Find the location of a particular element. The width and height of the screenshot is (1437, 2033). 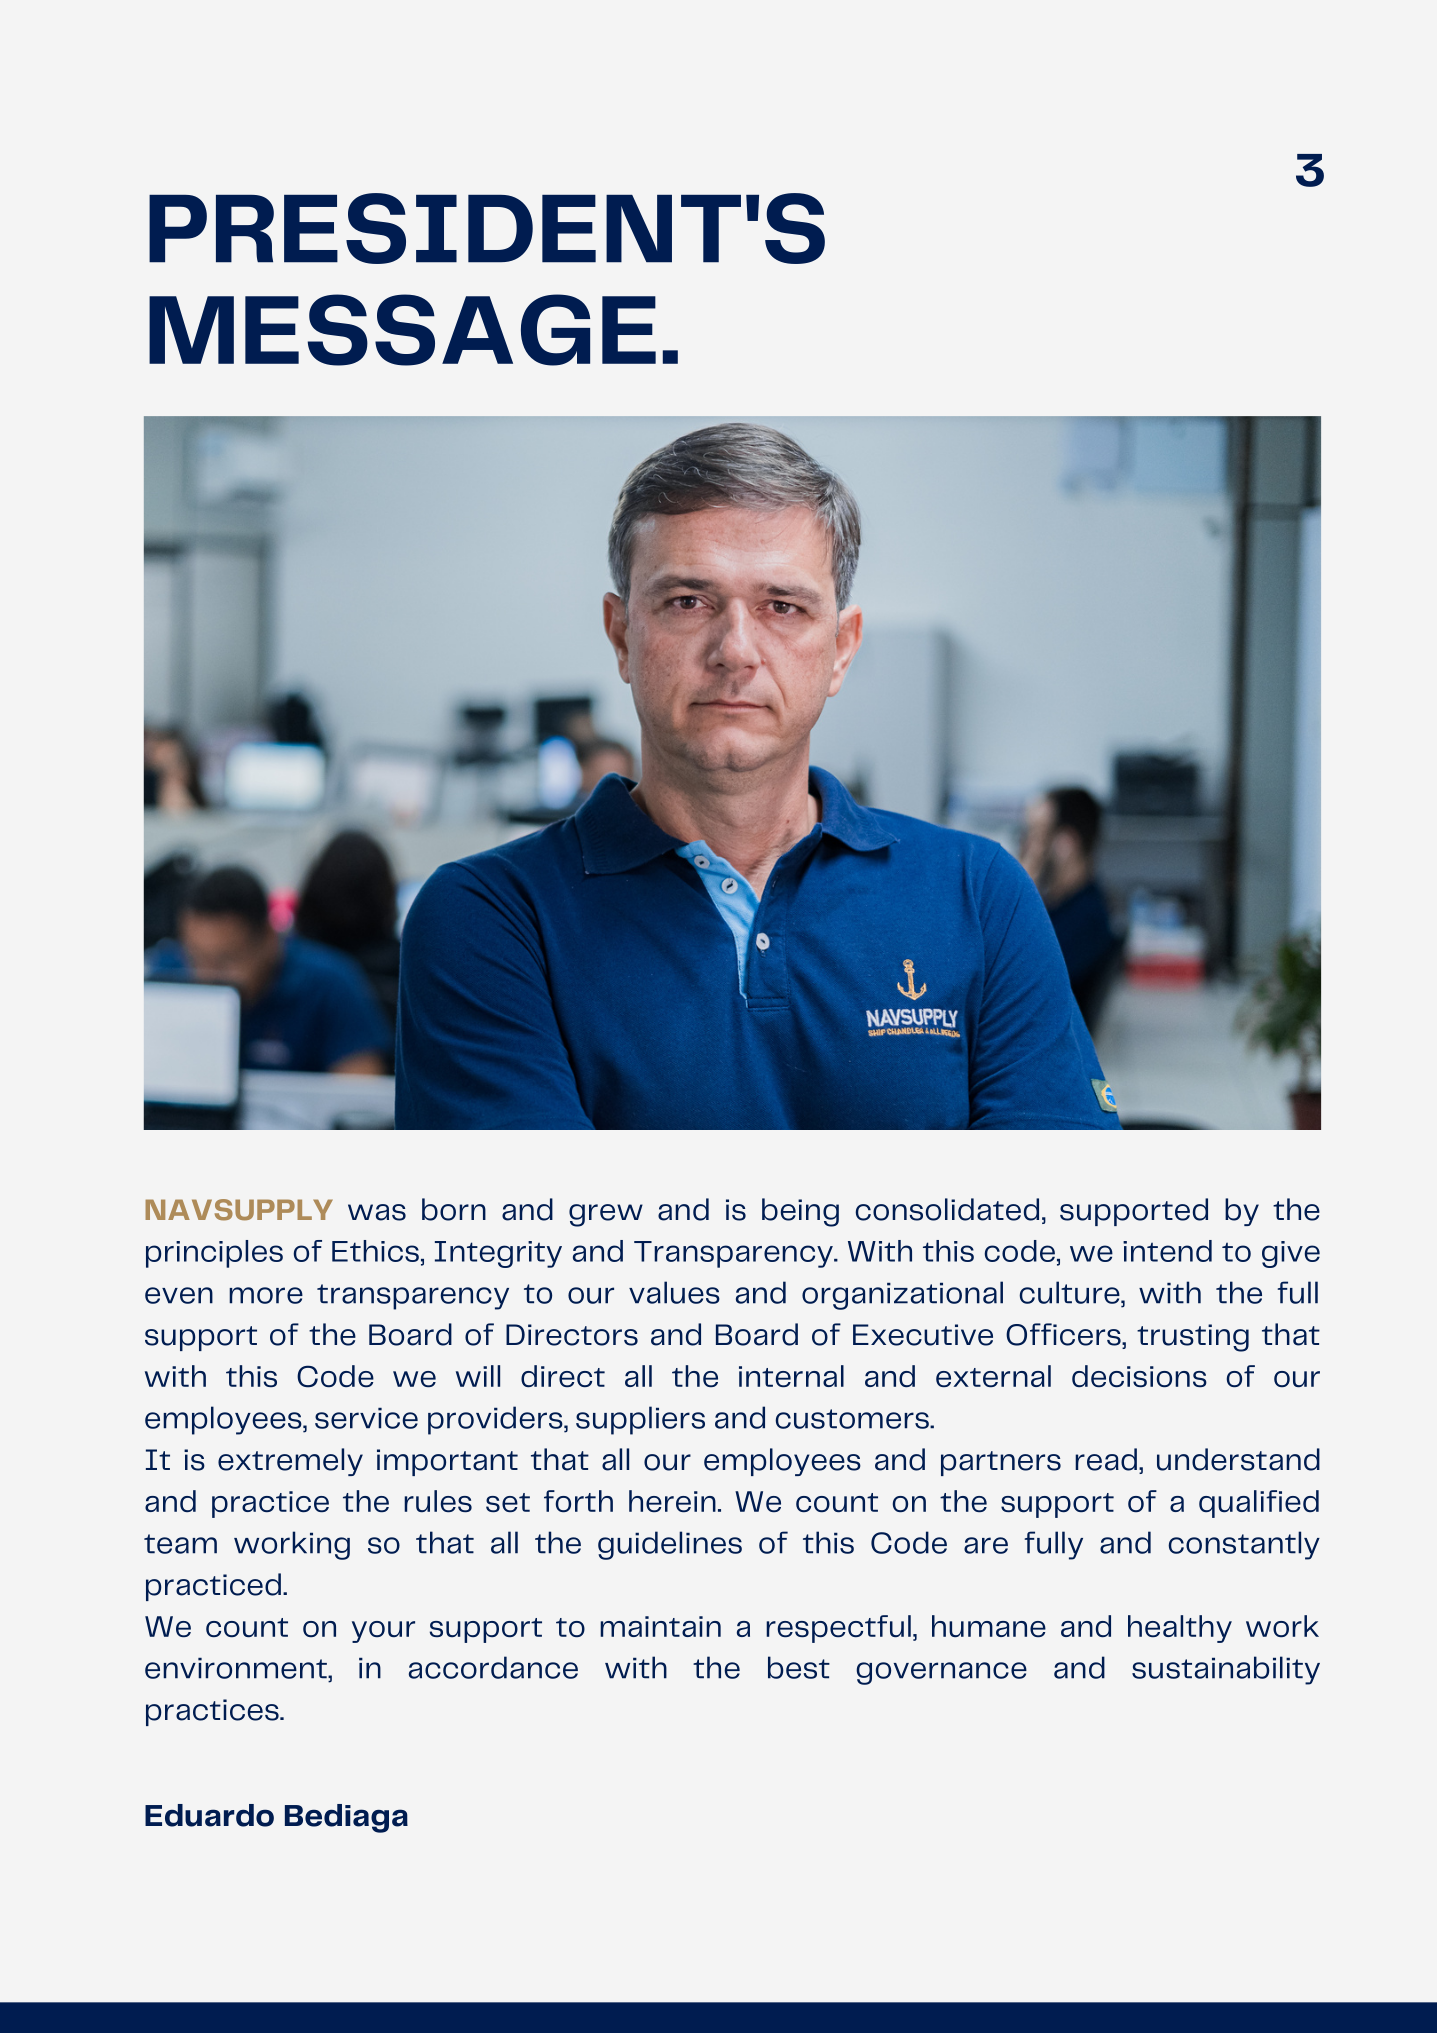

MESSAGE is located at coordinates (402, 330).
